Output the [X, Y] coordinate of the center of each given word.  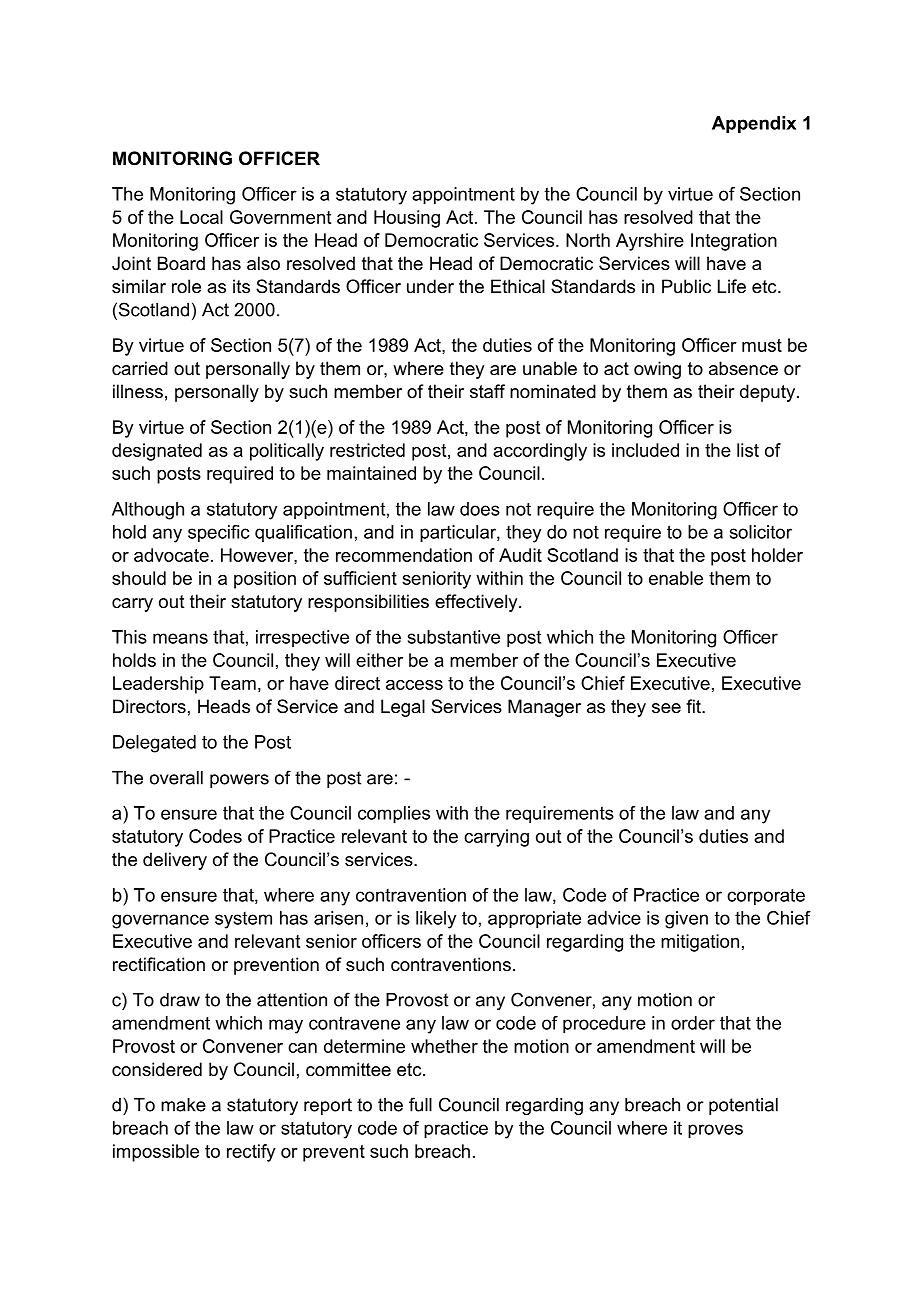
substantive [454, 637]
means [180, 638]
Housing [407, 219]
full [420, 1104]
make [183, 1105]
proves [715, 1131]
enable [676, 578]
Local [201, 217]
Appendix [754, 124]
